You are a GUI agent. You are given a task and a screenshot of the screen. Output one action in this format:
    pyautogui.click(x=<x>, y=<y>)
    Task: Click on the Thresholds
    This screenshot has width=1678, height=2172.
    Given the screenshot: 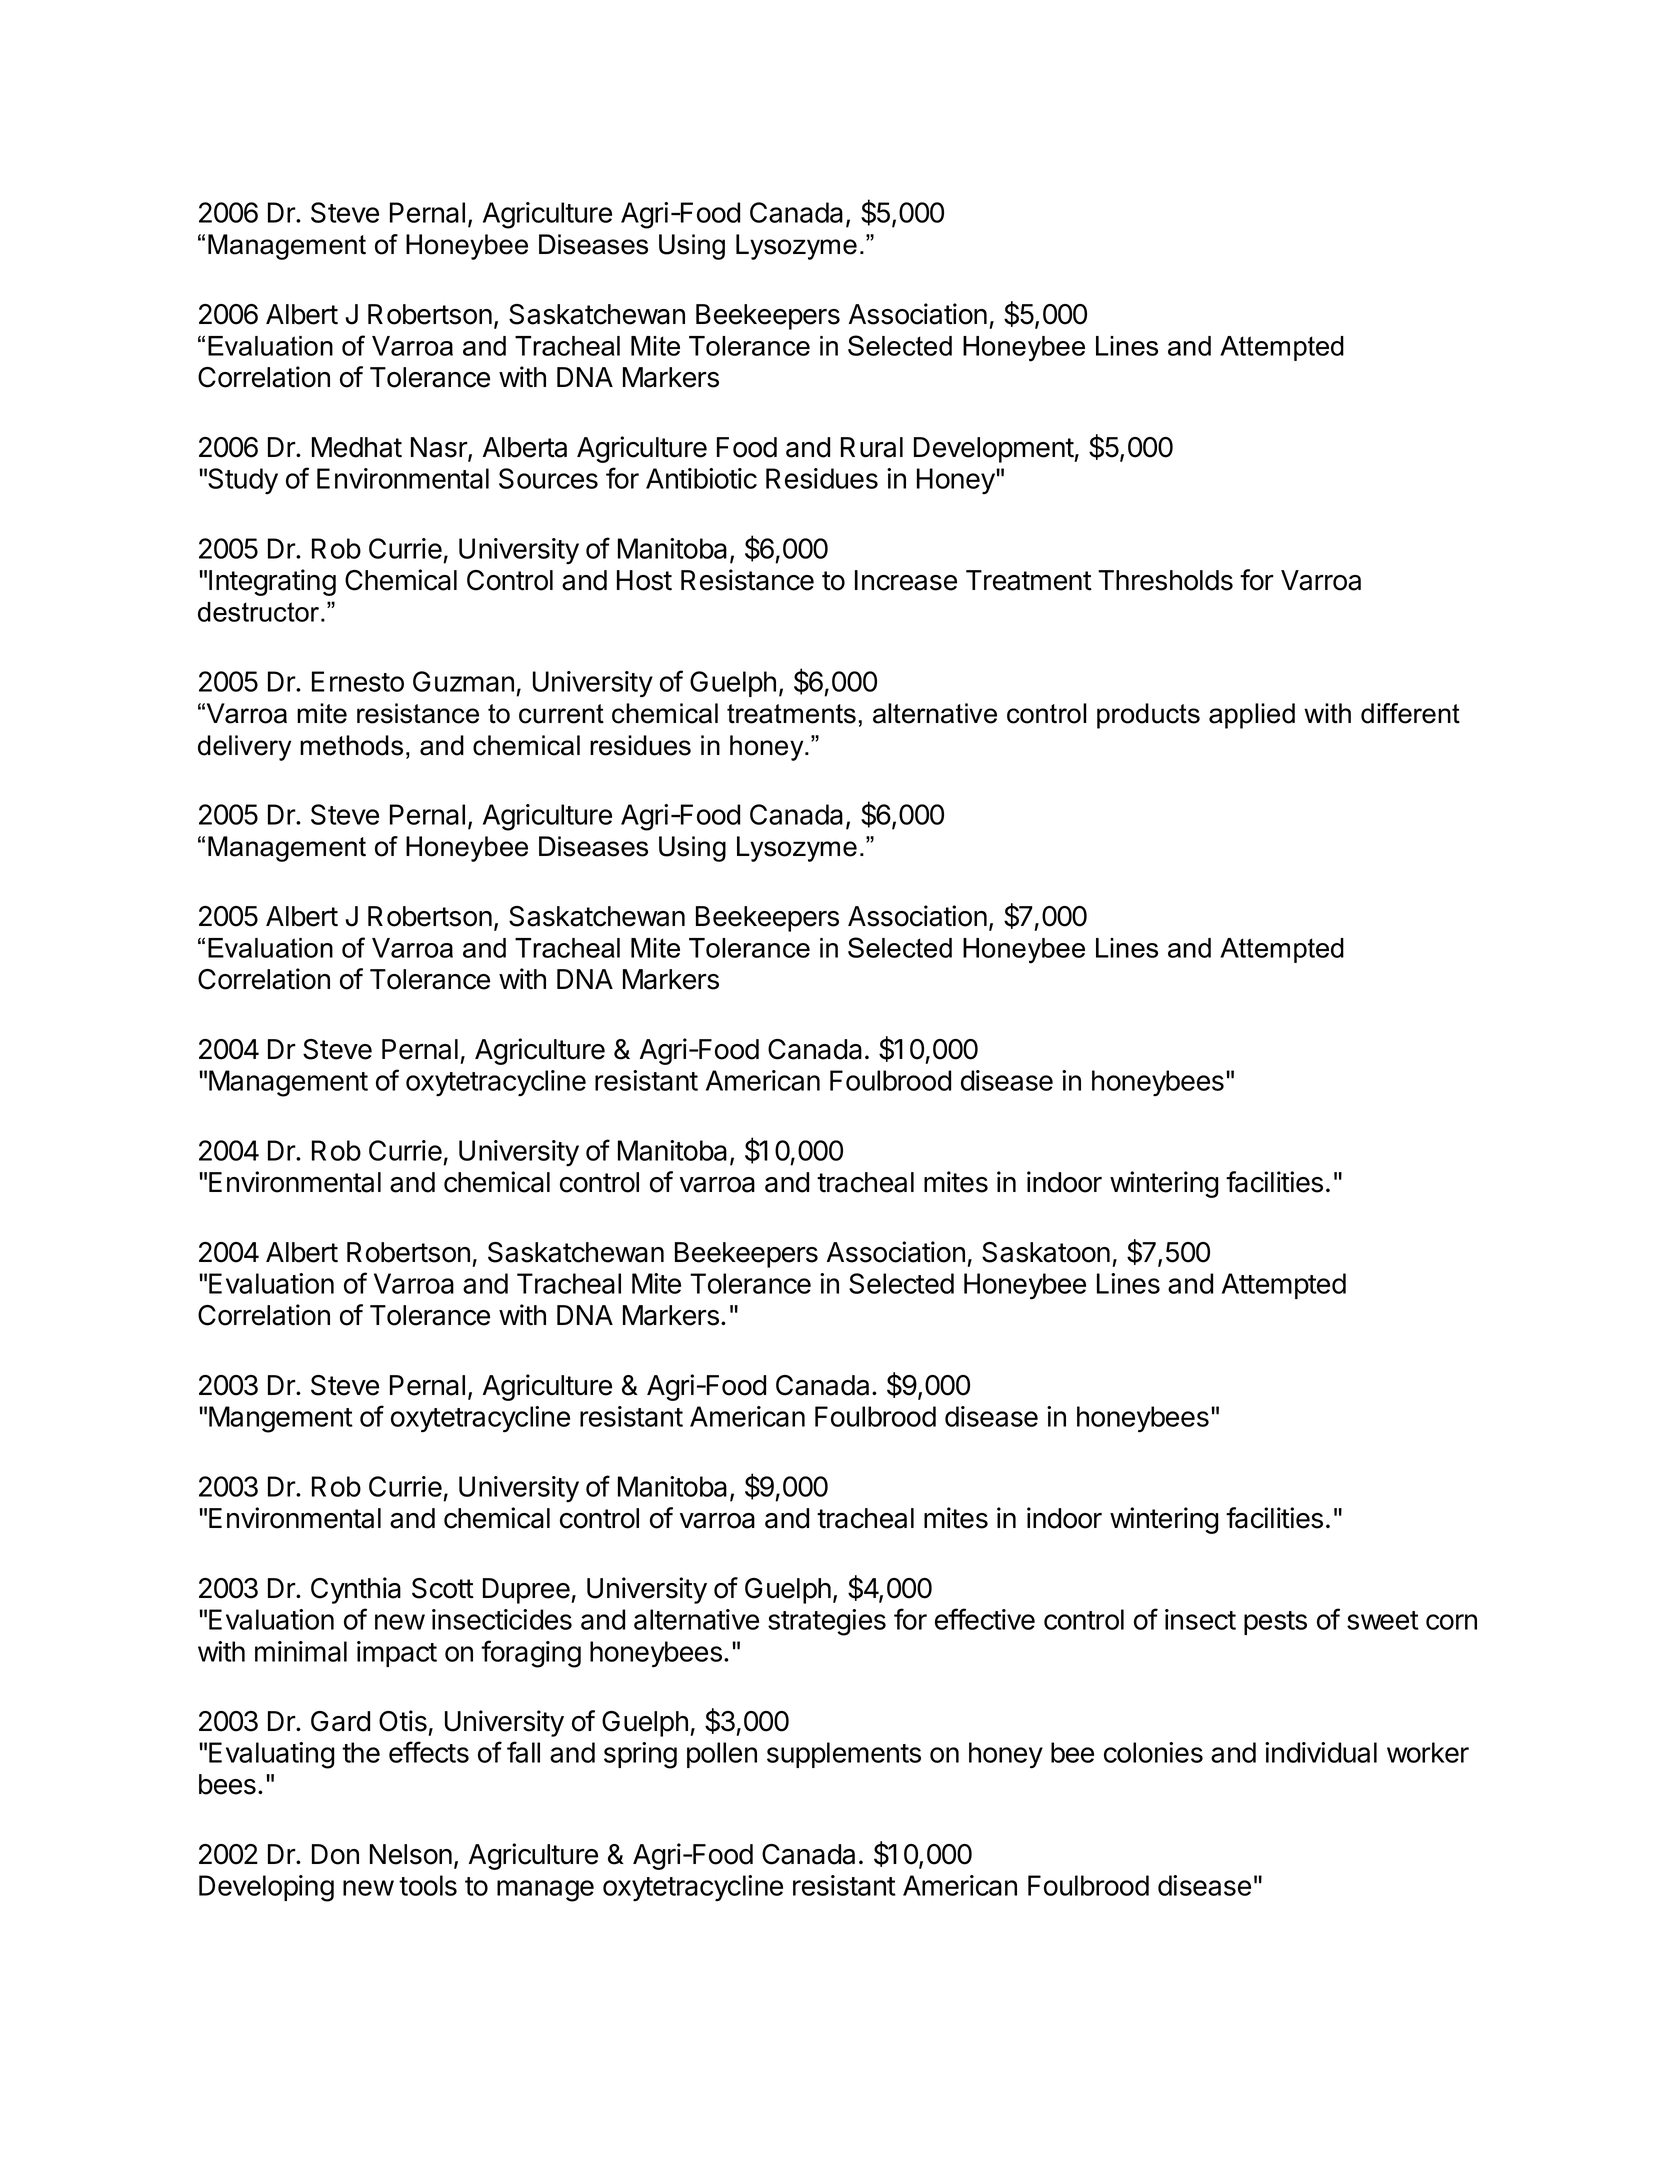 What is the action you would take?
    pyautogui.click(x=1165, y=580)
